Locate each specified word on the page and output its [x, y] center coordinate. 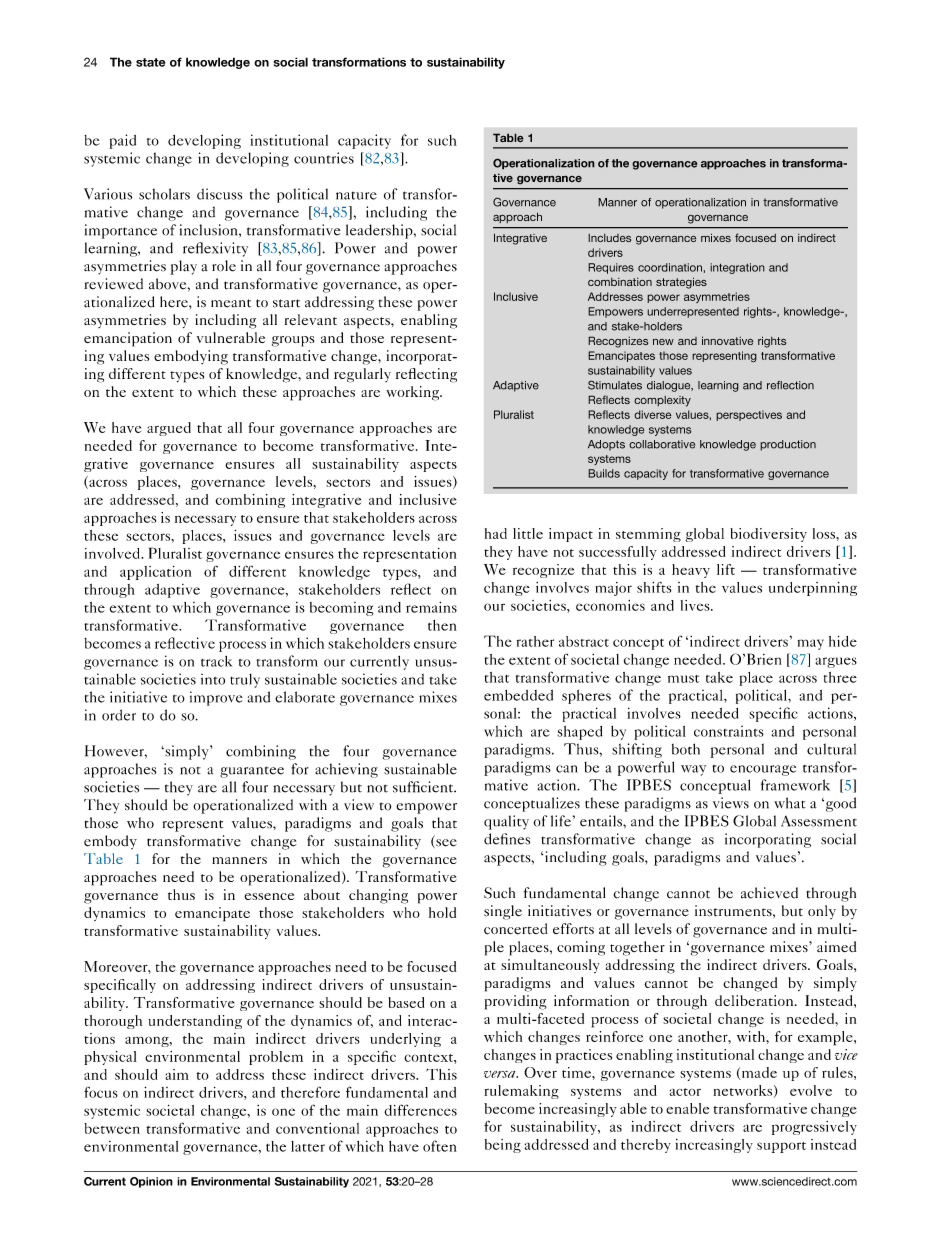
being [503, 1146]
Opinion [151, 1182]
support [781, 1147]
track [216, 661]
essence [269, 896]
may [811, 644]
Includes [609, 238]
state [150, 62]
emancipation [128, 339]
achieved [769, 893]
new [663, 342]
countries [324, 158]
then [442, 625]
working [413, 393]
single [503, 912]
